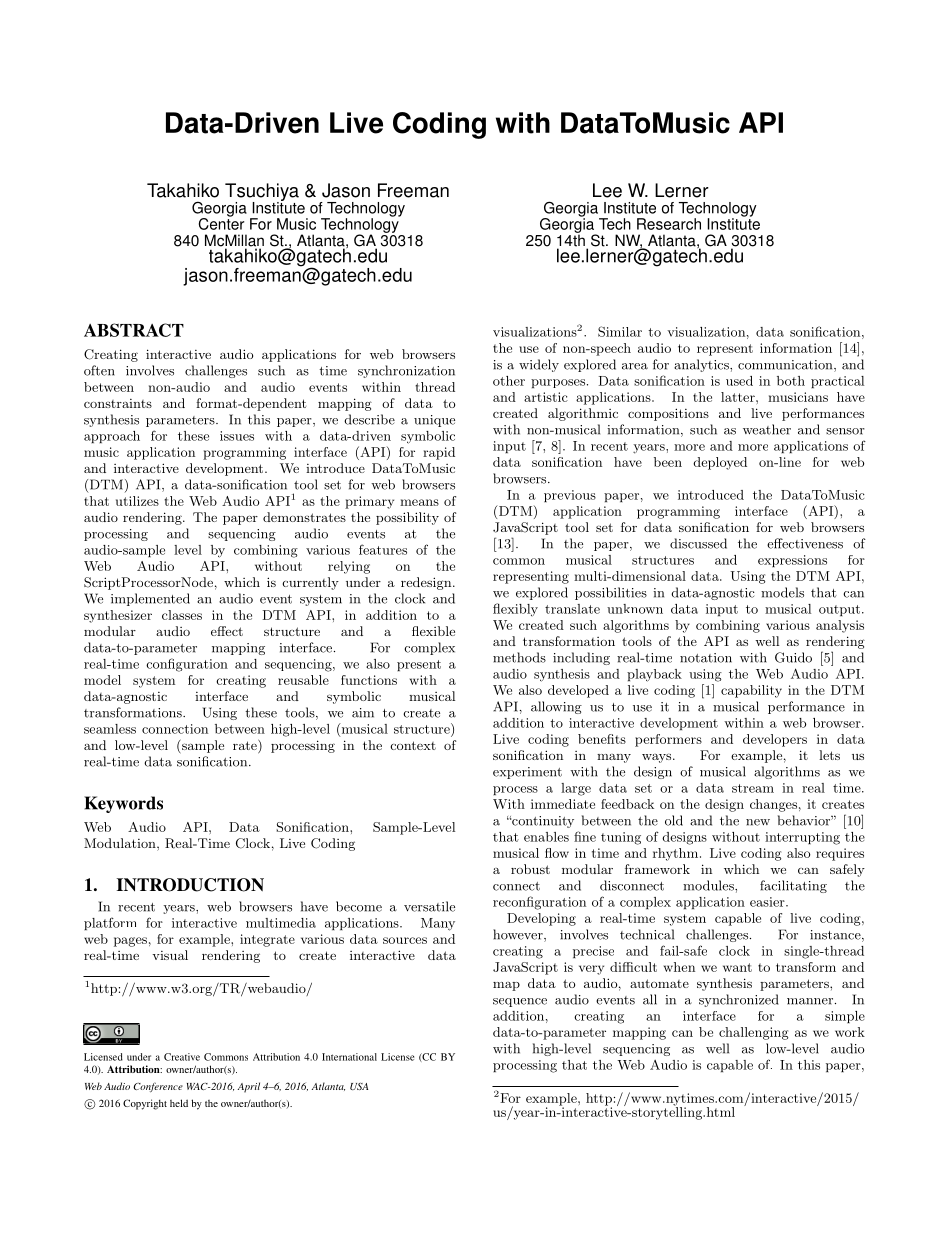  What do you see at coordinates (123, 804) in the screenshot?
I see `Keywords` at bounding box center [123, 804].
